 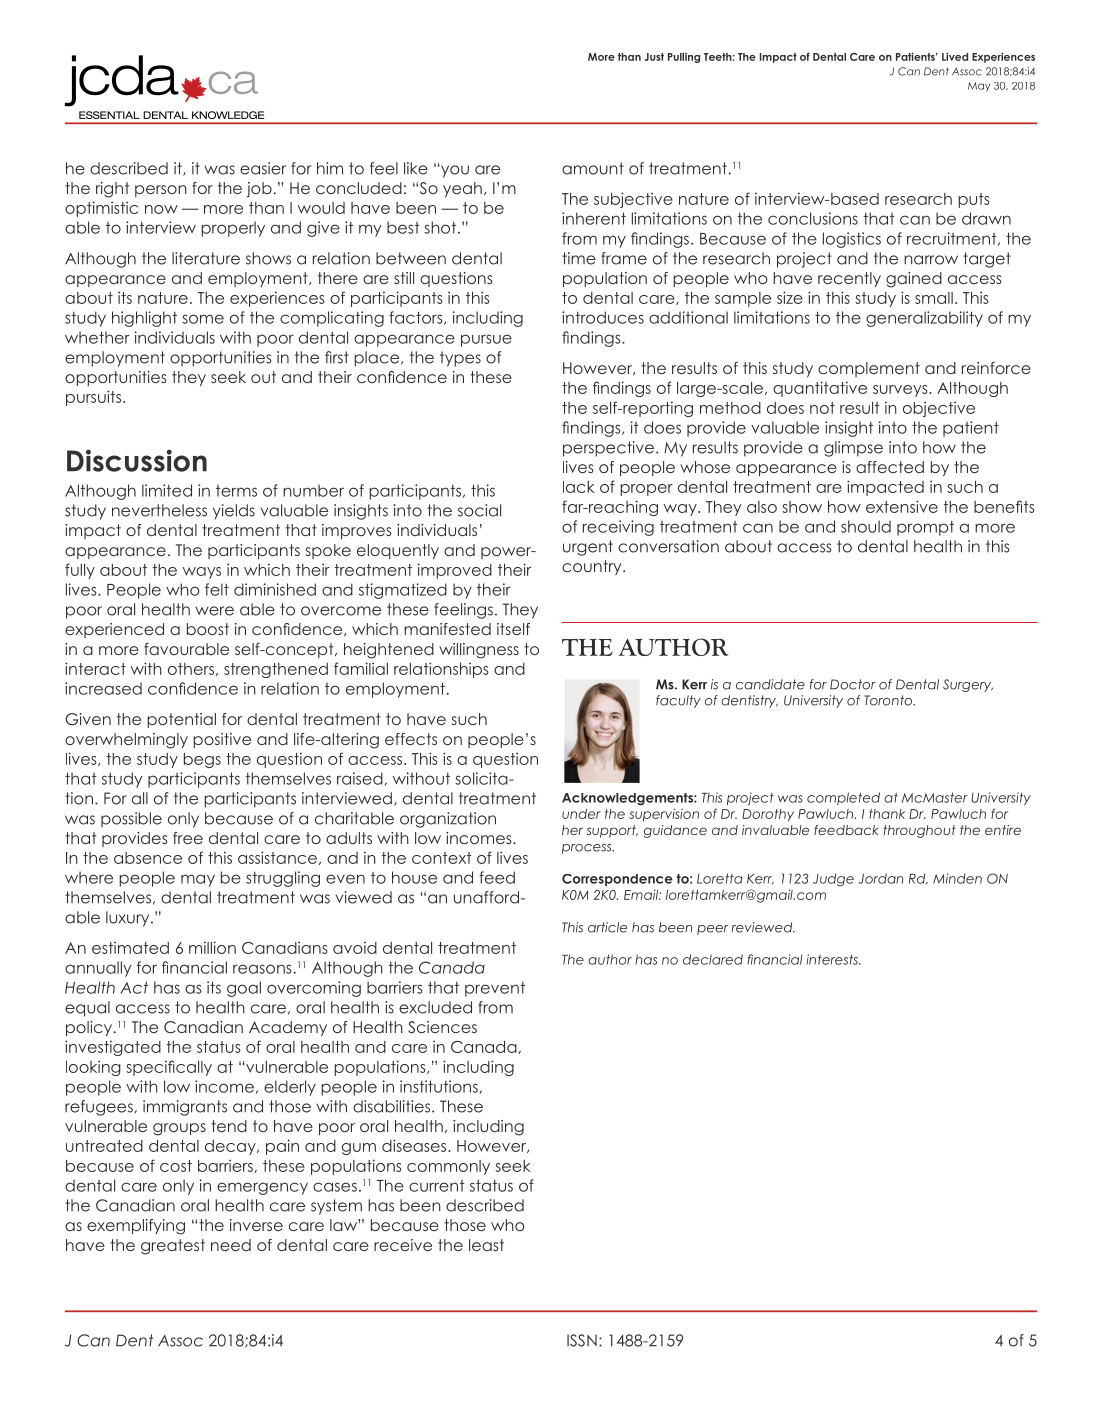 I want to click on Lived, so click(x=955, y=56).
